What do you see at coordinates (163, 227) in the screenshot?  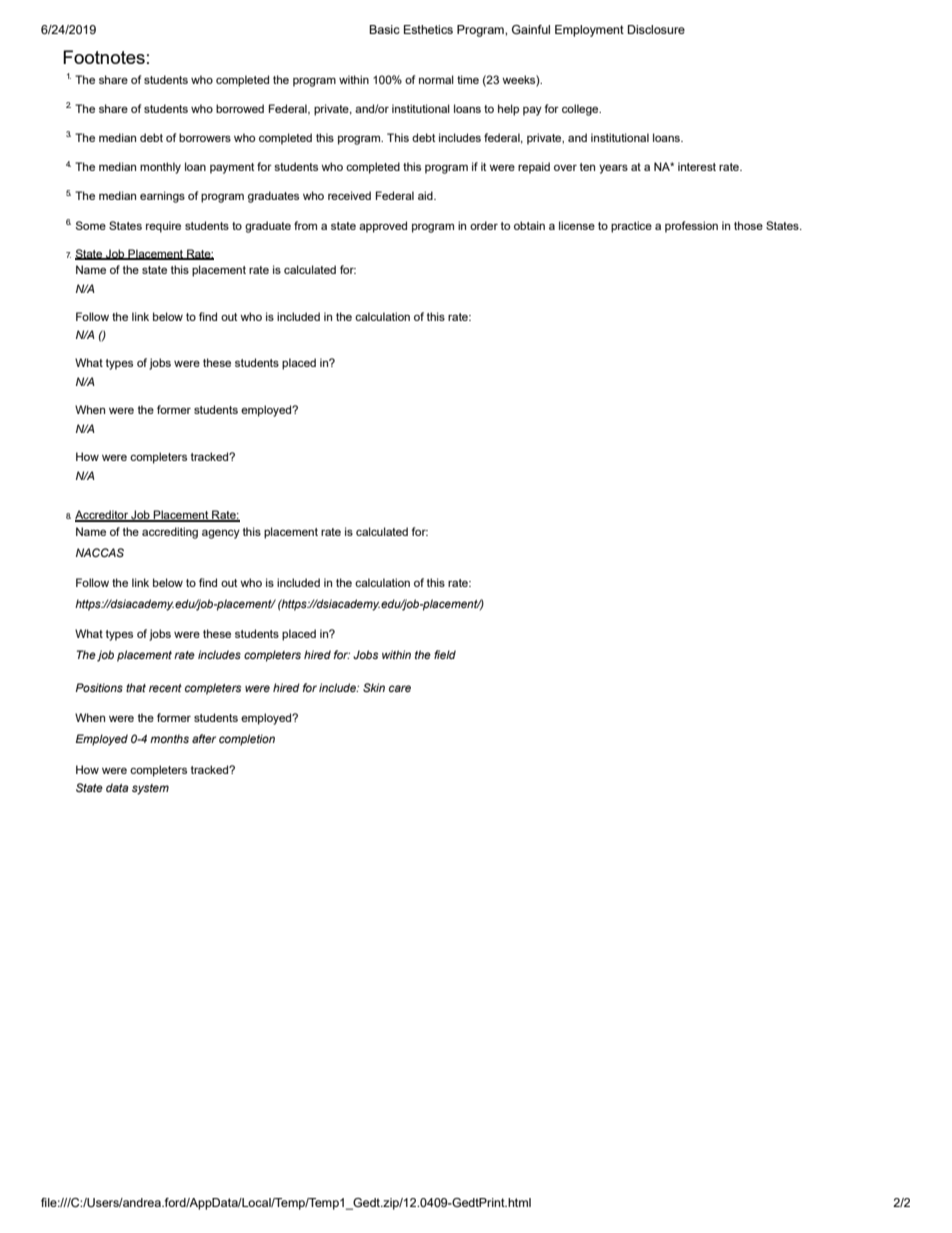 I see `require` at bounding box center [163, 227].
